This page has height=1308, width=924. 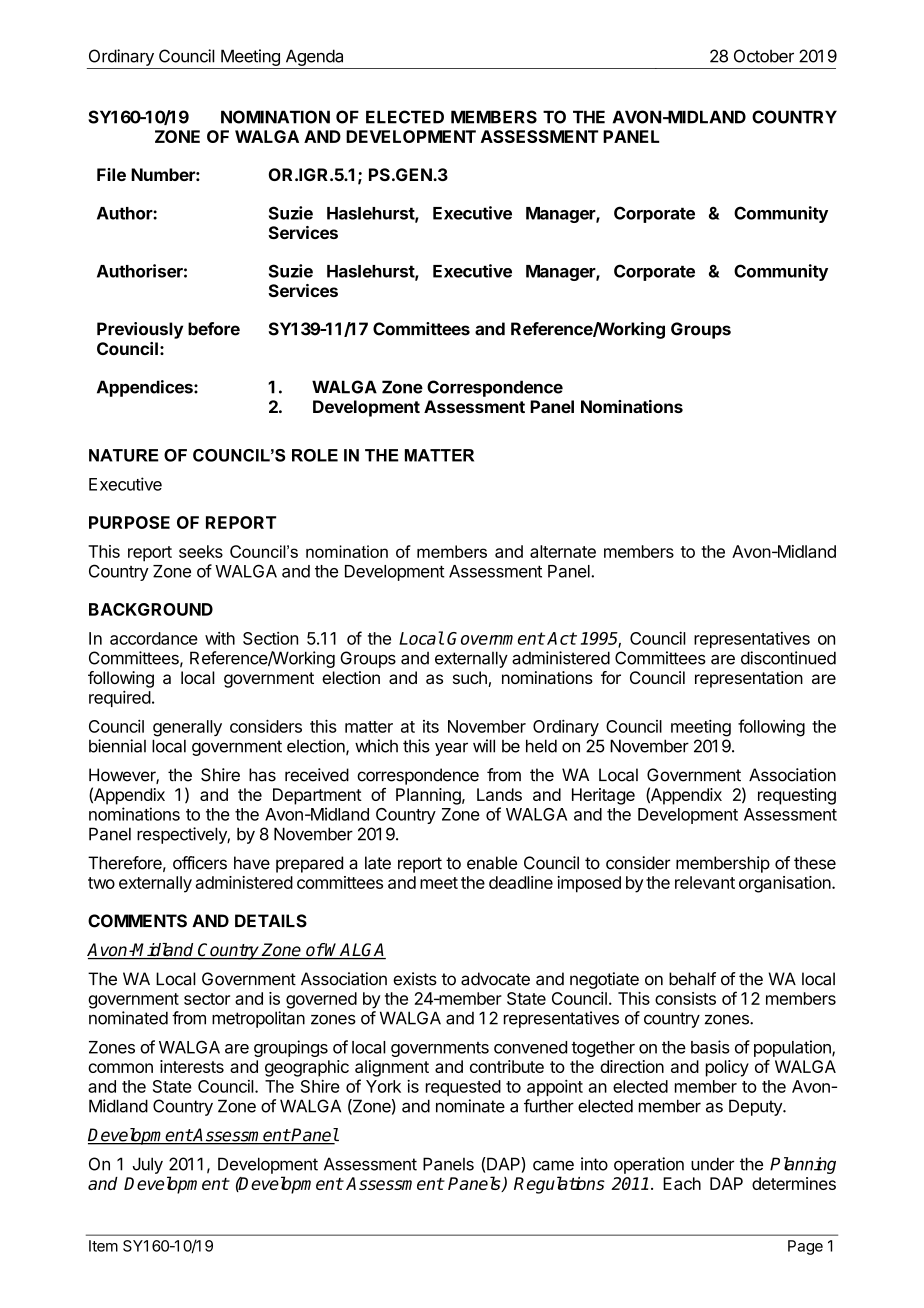 What do you see at coordinates (315, 455) in the page?
I see `ROLE` at bounding box center [315, 455].
